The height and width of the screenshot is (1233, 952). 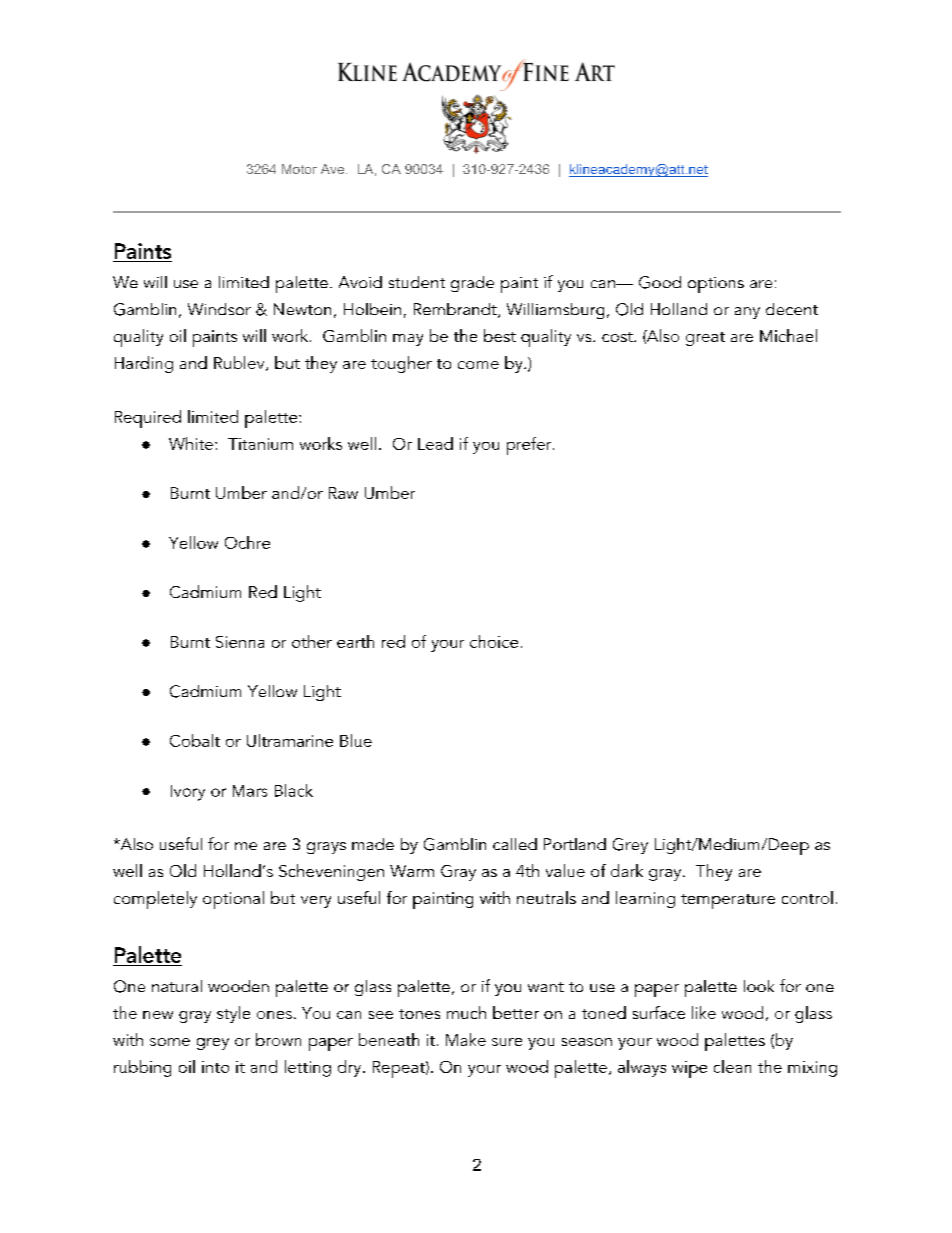 I want to click on options, so click(x=716, y=285).
